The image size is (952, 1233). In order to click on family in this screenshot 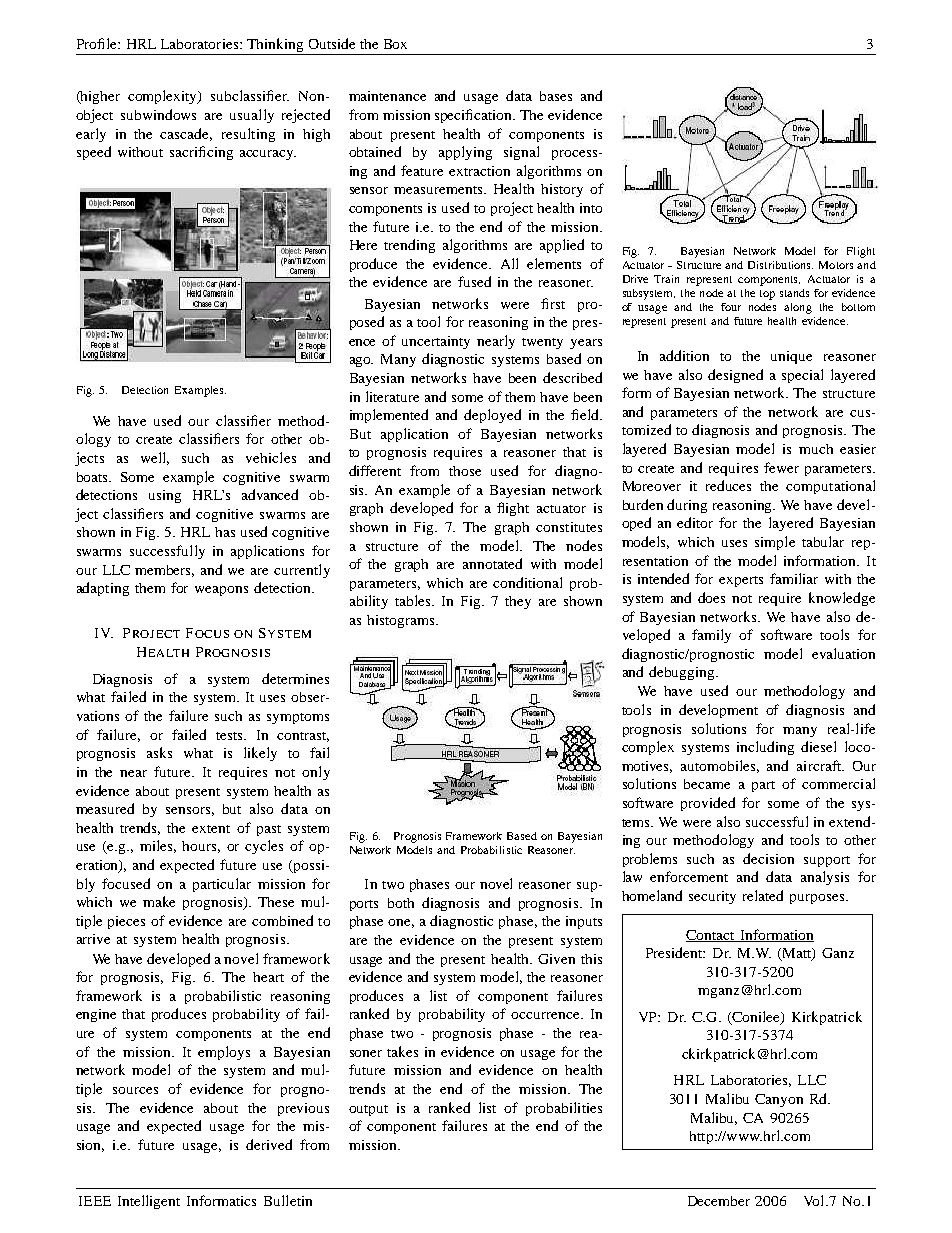, I will do `click(711, 636)`.
